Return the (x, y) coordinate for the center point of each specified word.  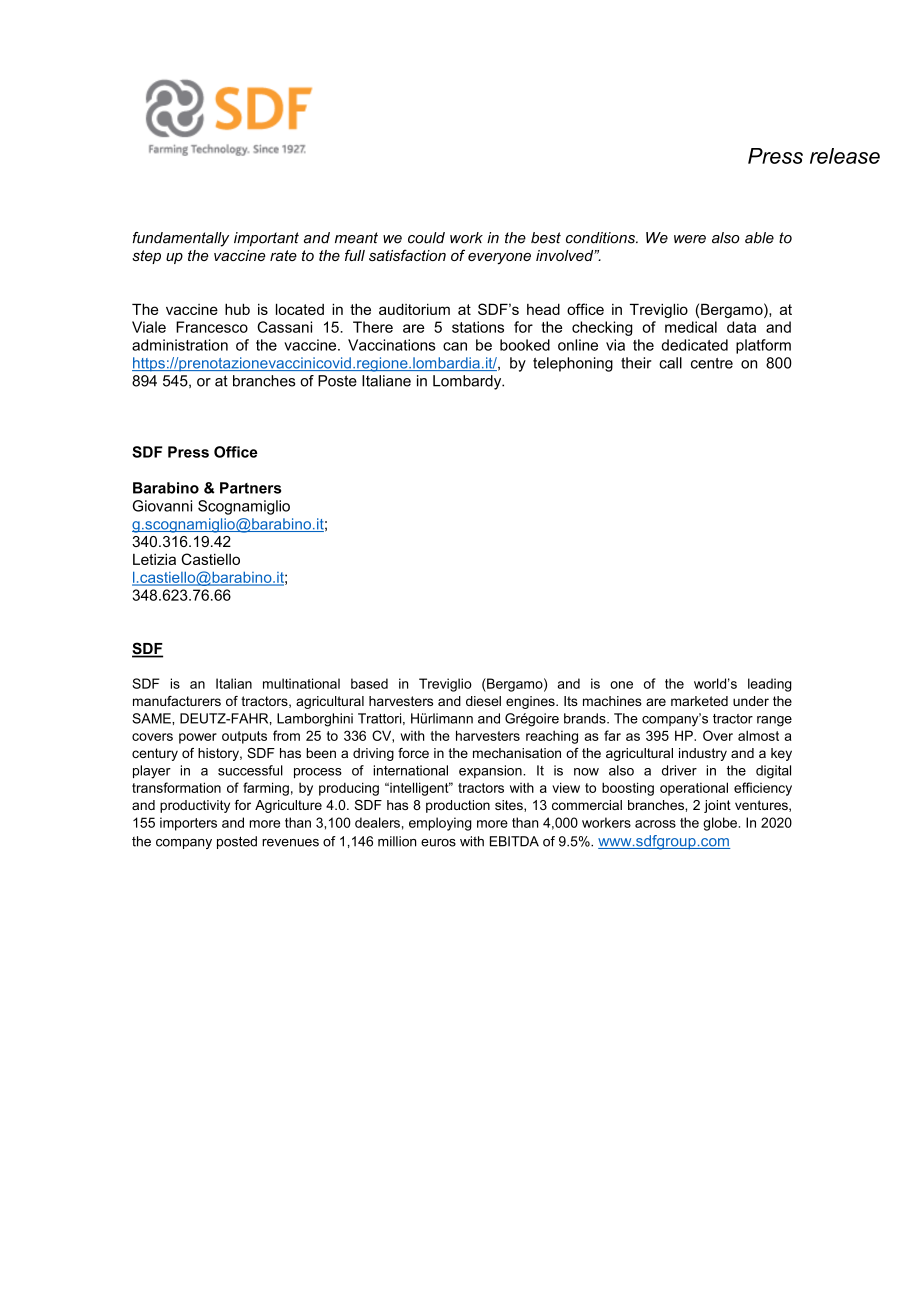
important (266, 239)
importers (188, 824)
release (845, 156)
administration (180, 345)
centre (712, 363)
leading (770, 685)
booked (525, 345)
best (546, 238)
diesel (483, 701)
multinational (301, 683)
